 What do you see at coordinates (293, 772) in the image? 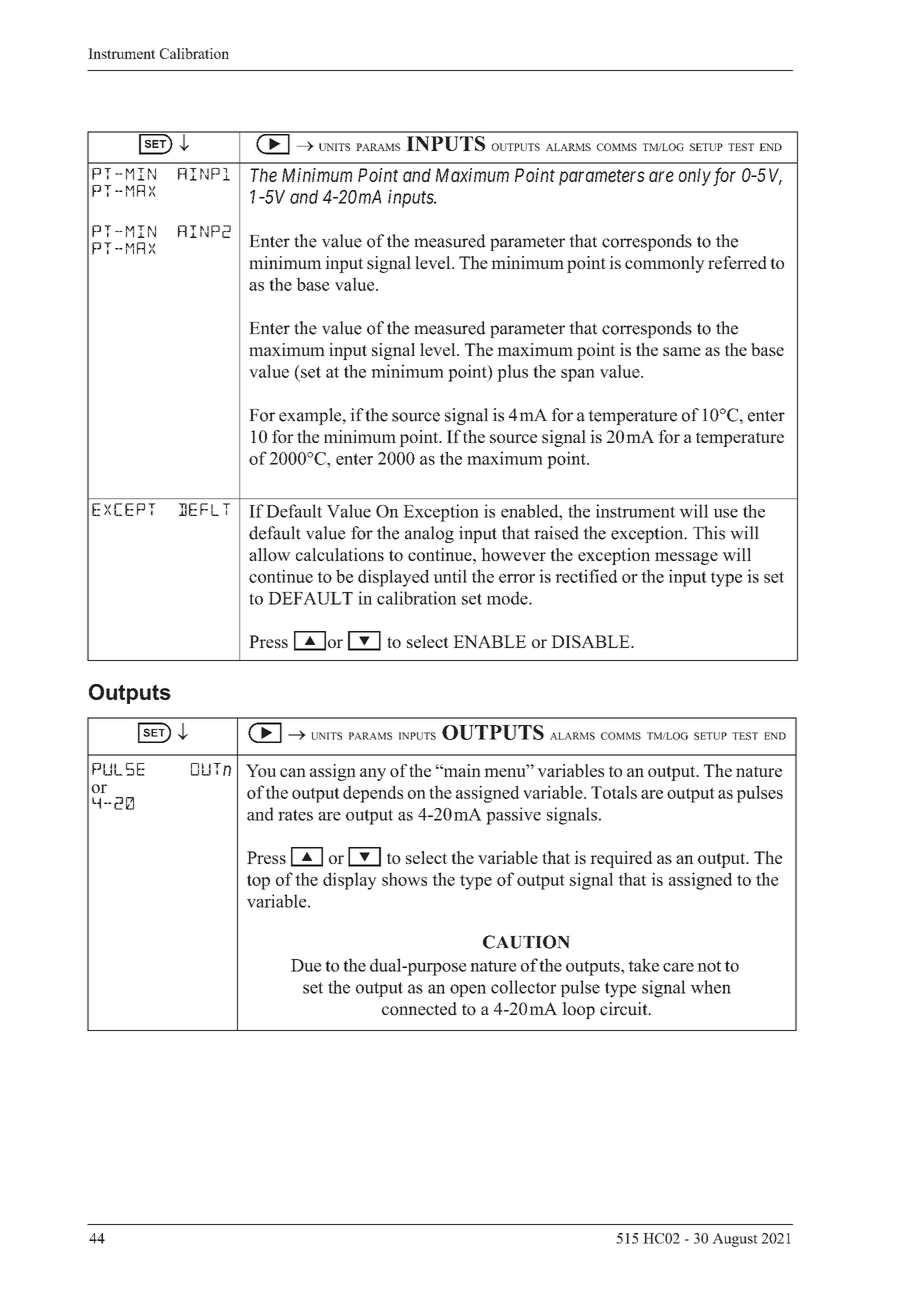
I see `can` at bounding box center [293, 772].
